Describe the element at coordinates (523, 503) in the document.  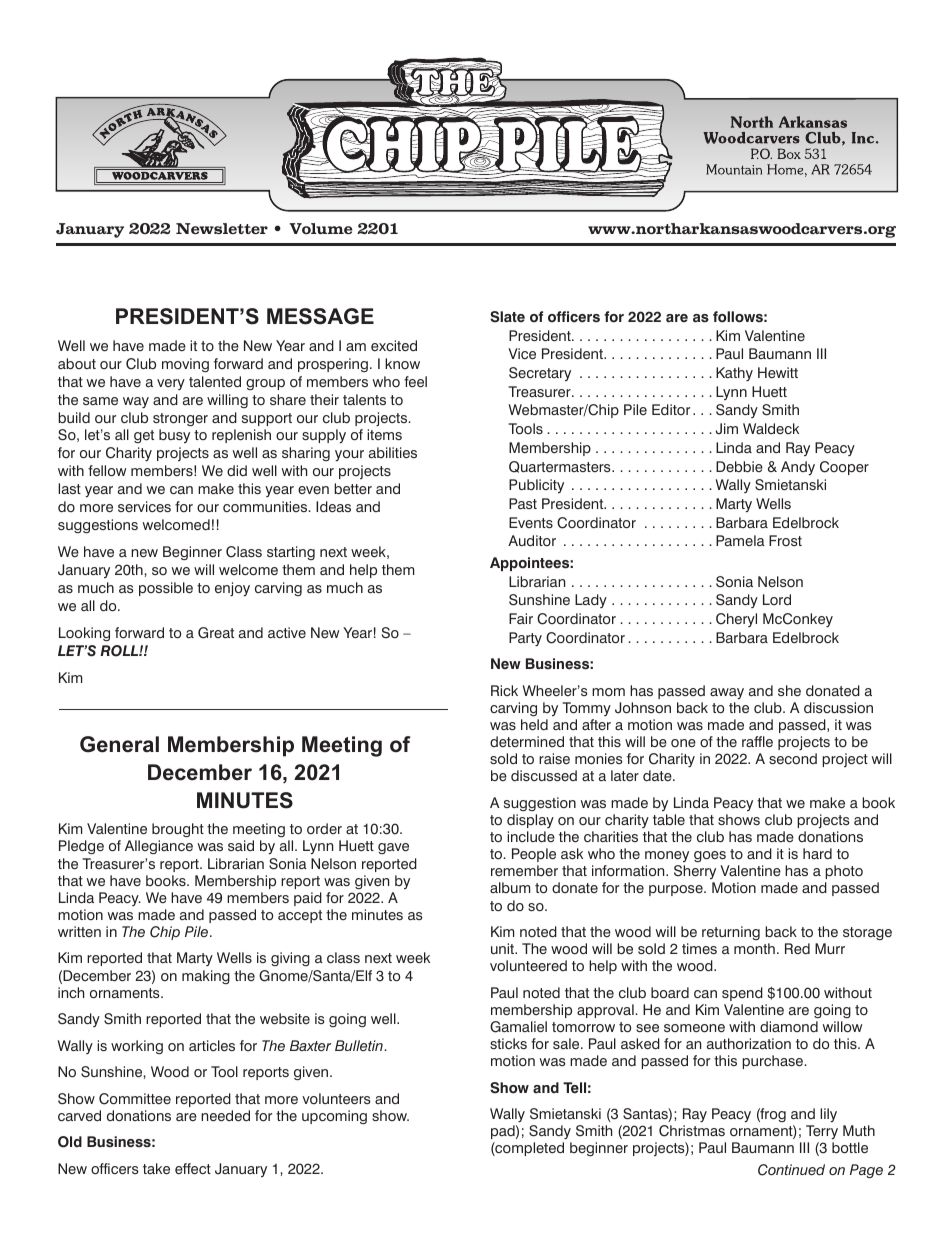
I see `Past` at that location.
